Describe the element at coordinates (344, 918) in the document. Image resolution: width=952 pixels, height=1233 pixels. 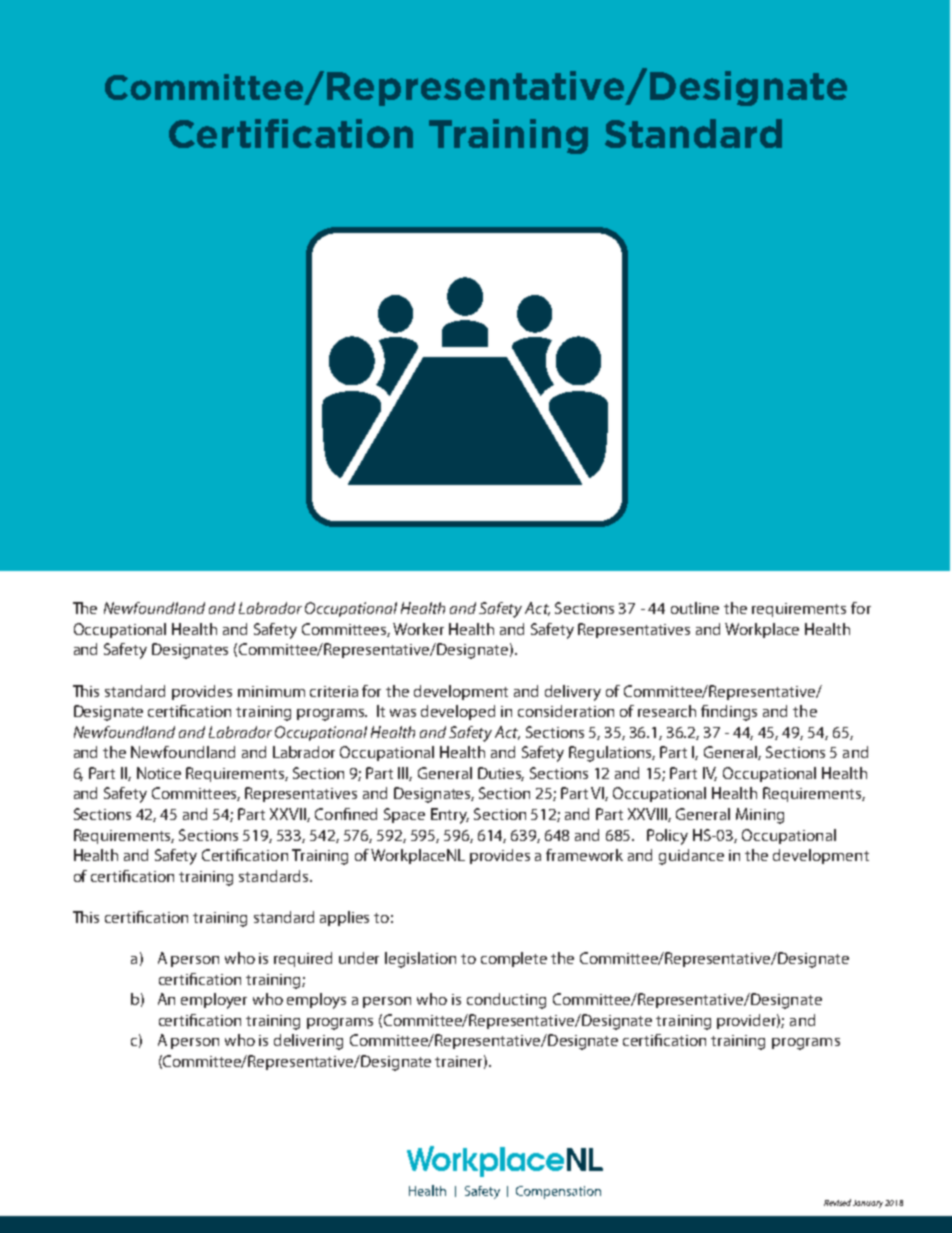
I see `applies` at that location.
